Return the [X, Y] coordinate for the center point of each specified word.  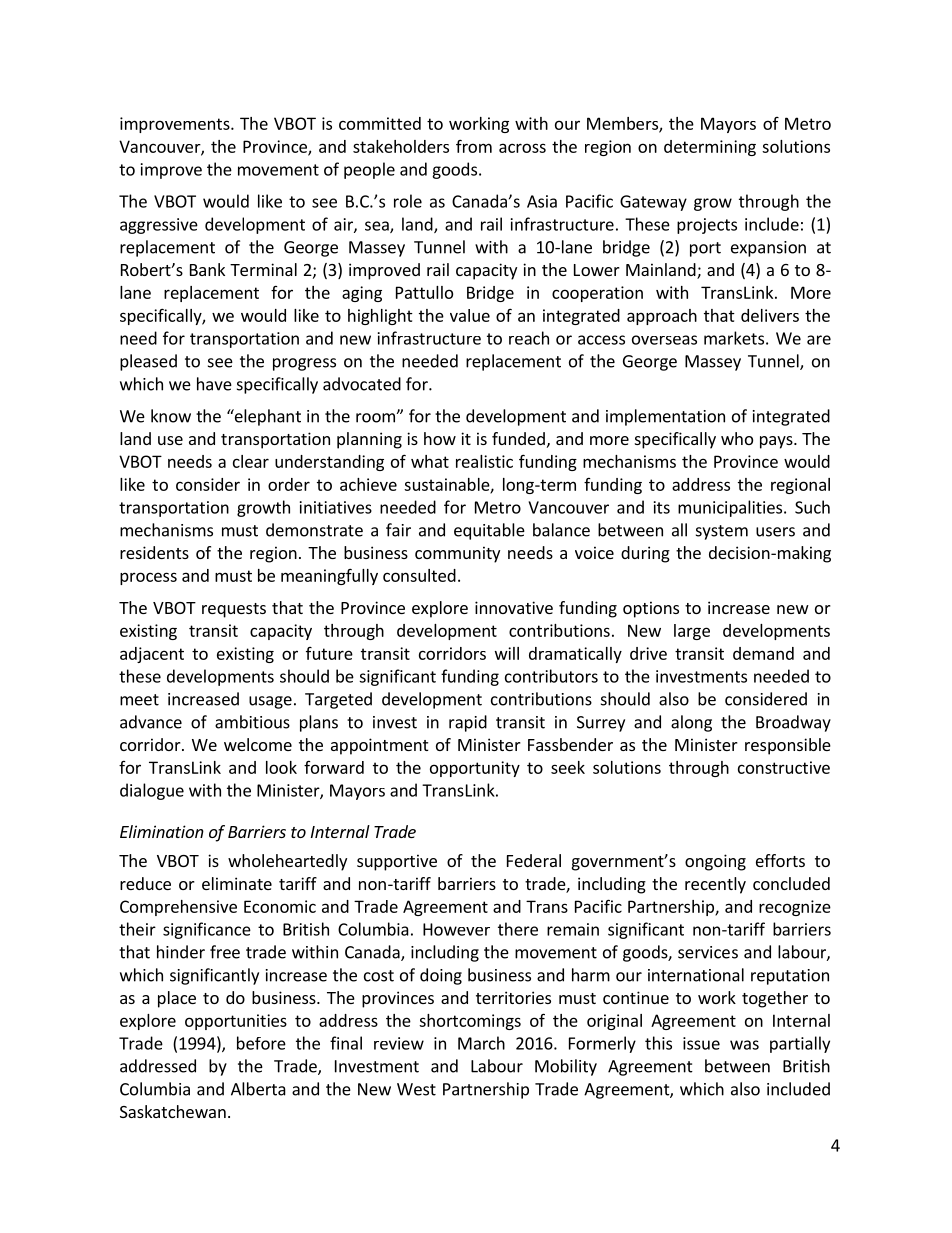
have [214, 384]
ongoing [715, 862]
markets [734, 338]
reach [529, 338]
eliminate [237, 883]
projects [707, 226]
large [692, 632]
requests [234, 610]
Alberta [258, 1089]
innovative [514, 607]
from [474, 146]
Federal [534, 860]
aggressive [159, 226]
